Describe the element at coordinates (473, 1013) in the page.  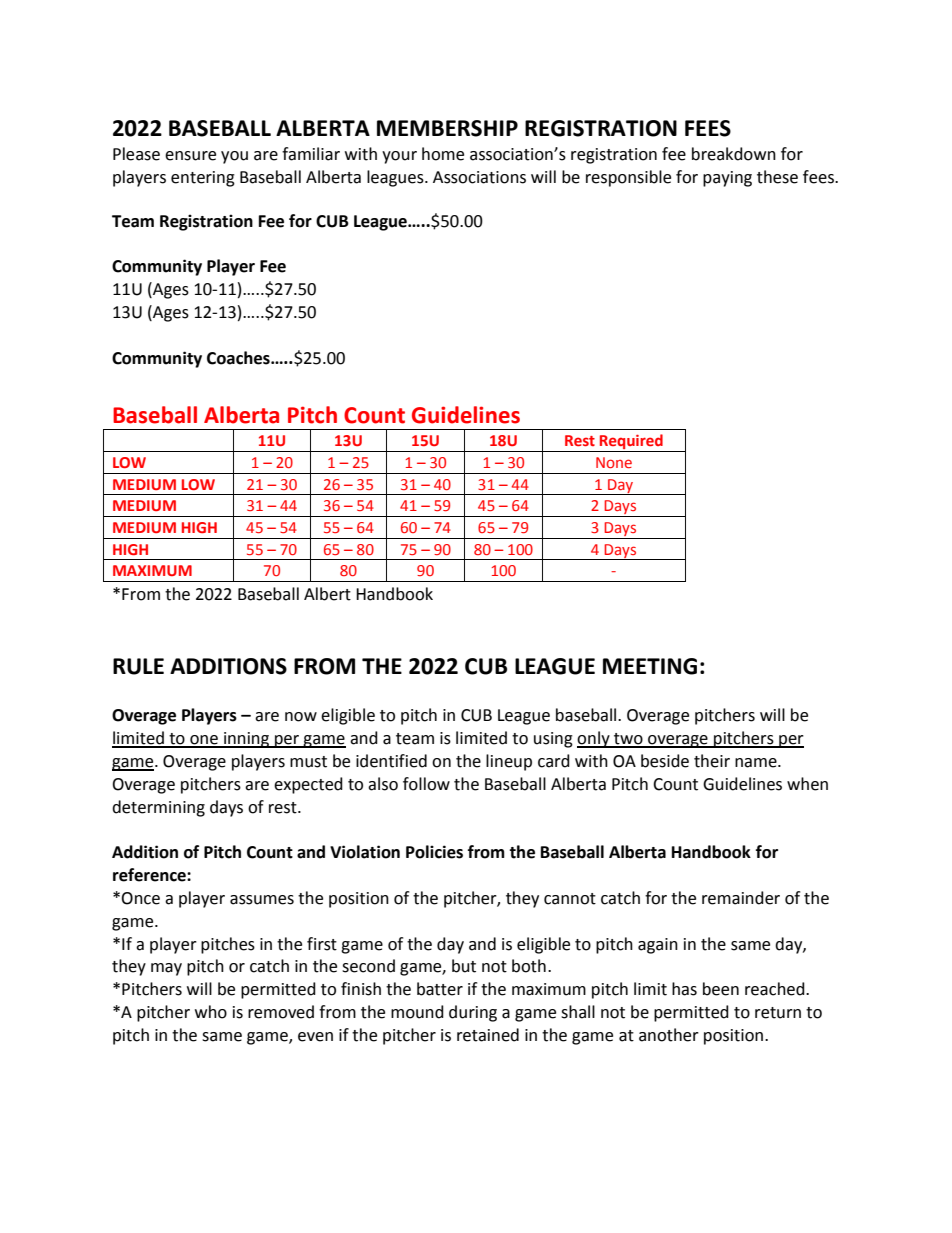
I see `during` at that location.
